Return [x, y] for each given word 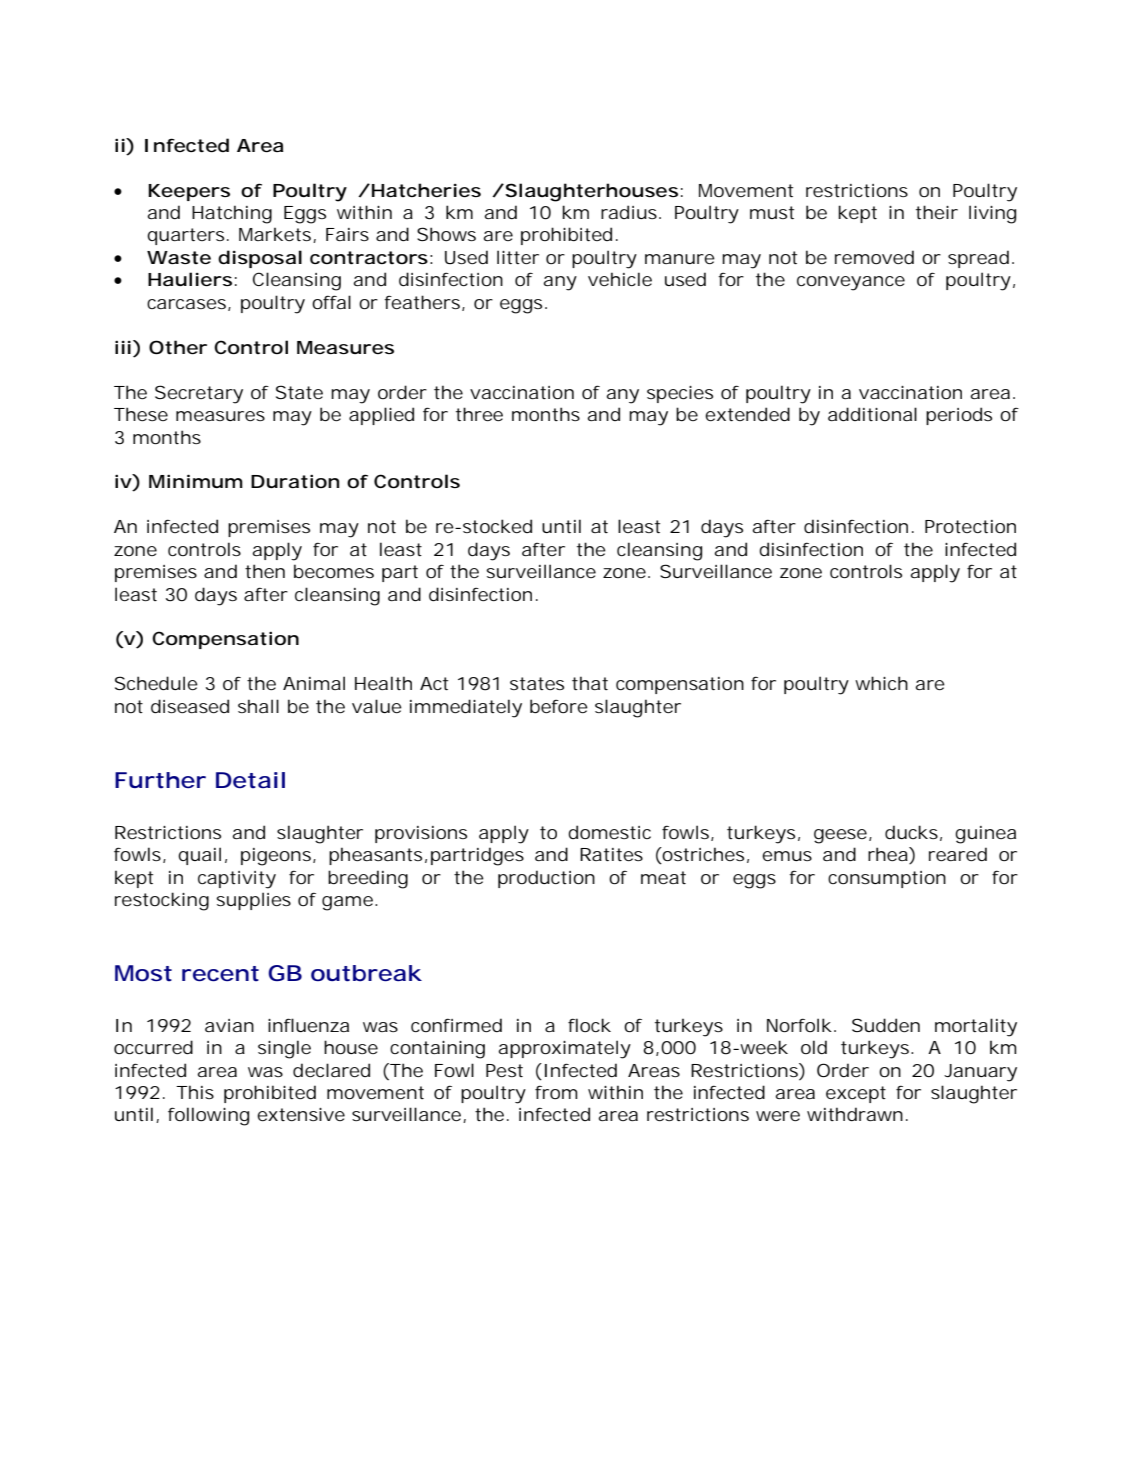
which [881, 683]
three [479, 414]
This [195, 1092]
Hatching [232, 214]
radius [629, 212]
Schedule [156, 683]
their [937, 212]
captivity [237, 880]
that [590, 683]
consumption [887, 879]
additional [872, 414]
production [546, 879]
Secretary [199, 394]
